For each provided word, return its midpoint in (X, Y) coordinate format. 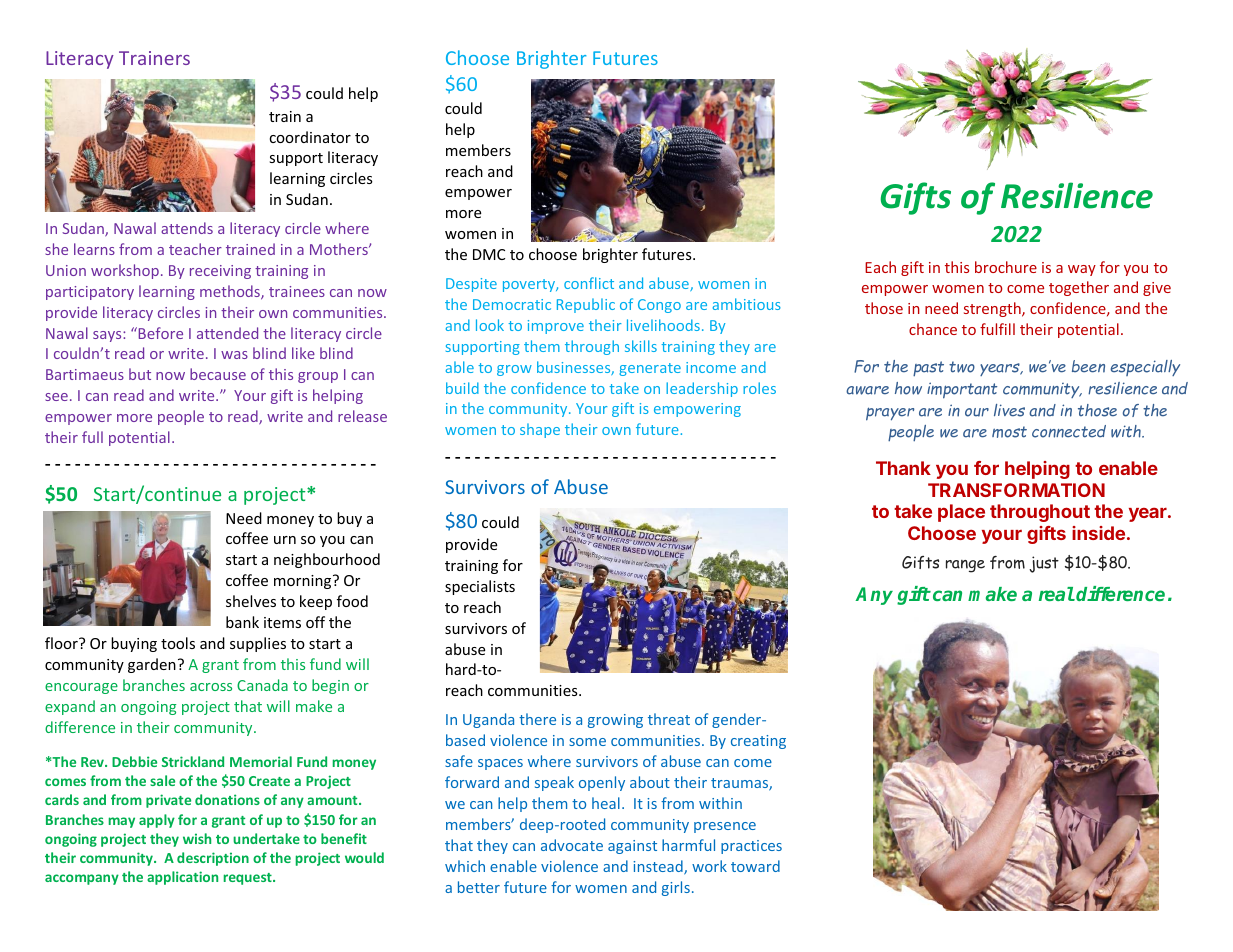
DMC (489, 254)
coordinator (310, 137)
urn (285, 540)
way (1082, 270)
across (211, 687)
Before (159, 333)
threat (669, 719)
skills (641, 346)
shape (540, 430)
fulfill (997, 329)
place (961, 513)
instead (659, 867)
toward (755, 866)
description (213, 859)
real (1057, 594)
